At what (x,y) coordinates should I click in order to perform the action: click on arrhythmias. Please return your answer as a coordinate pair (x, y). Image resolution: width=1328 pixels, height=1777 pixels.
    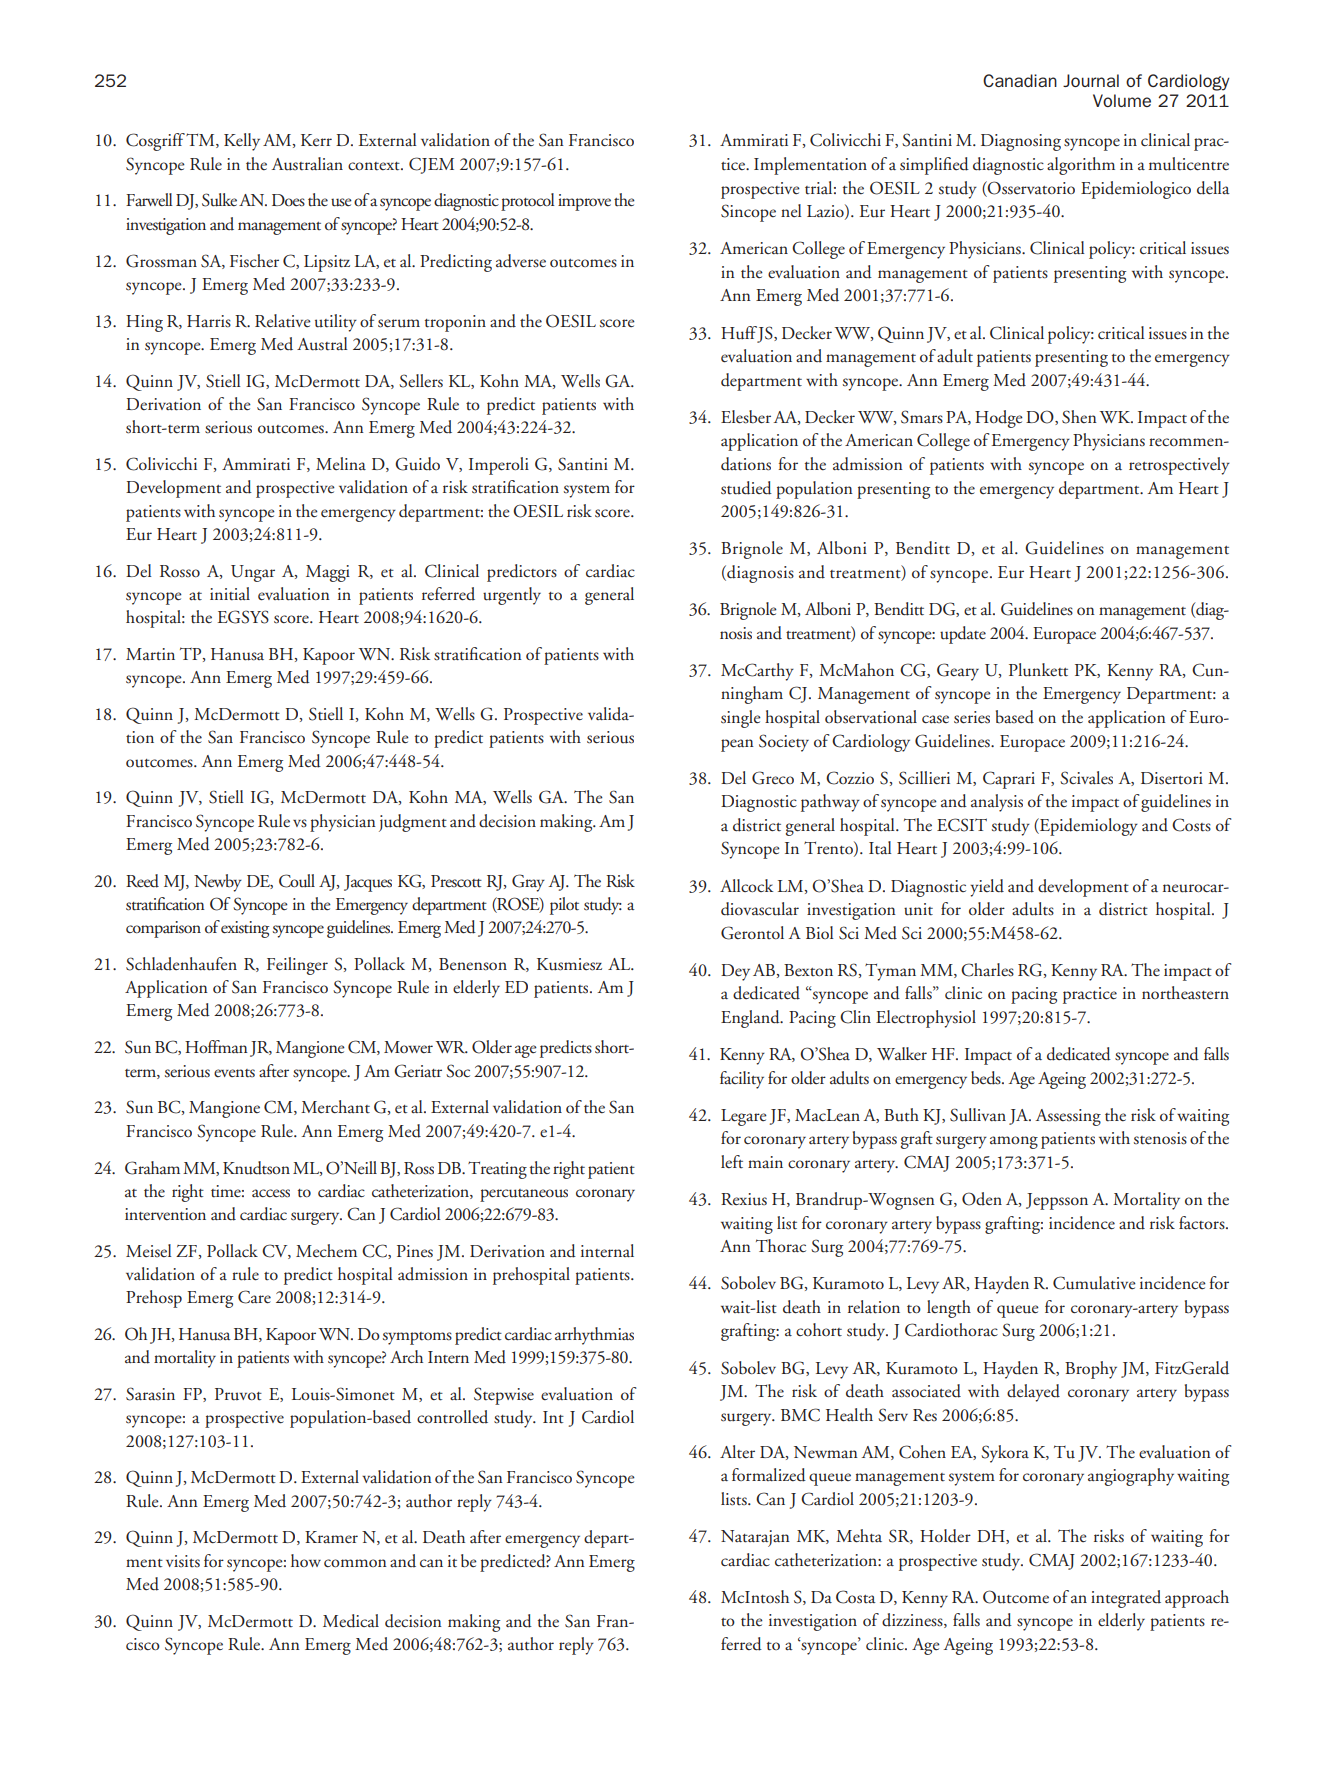
    Looking at the image, I should click on (594, 1336).
